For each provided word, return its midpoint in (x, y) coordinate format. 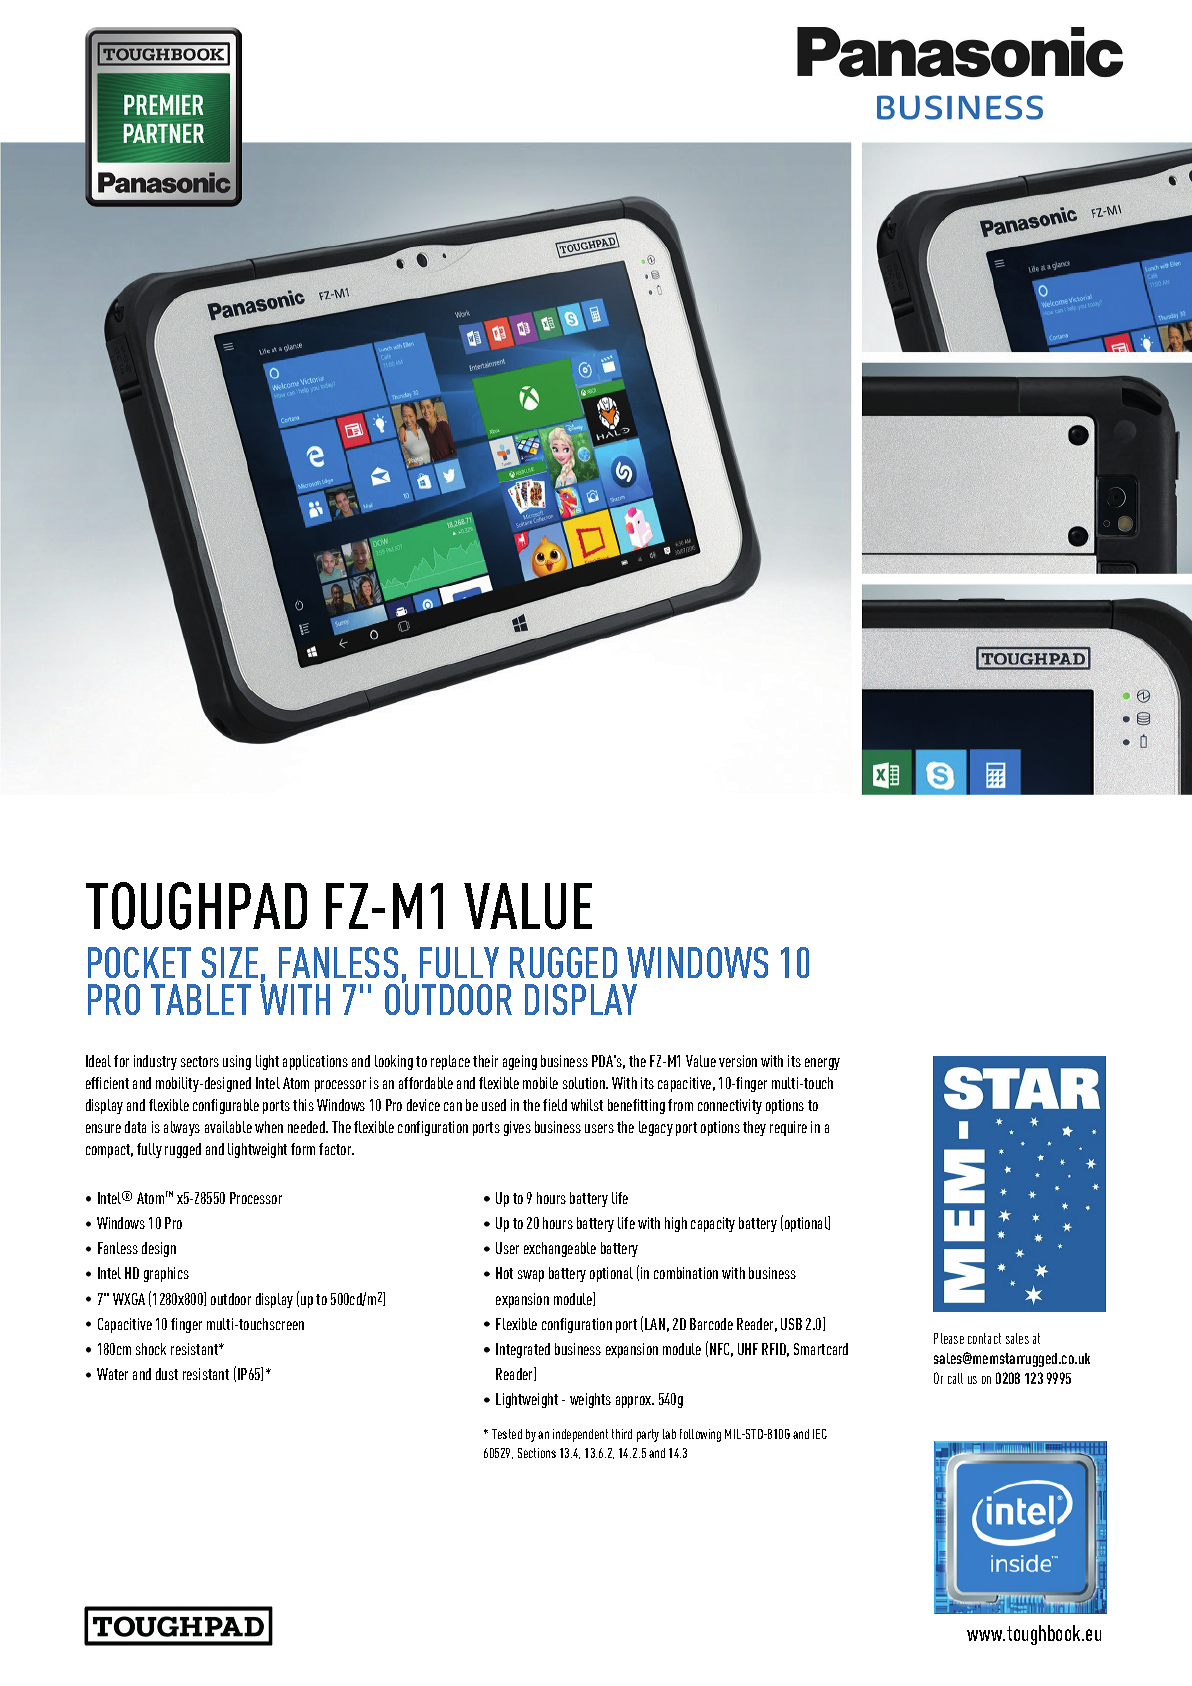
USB (791, 1324)
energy (822, 1064)
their (485, 1061)
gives (517, 1128)
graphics (166, 1274)
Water (112, 1374)
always (182, 1128)
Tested (507, 1434)
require (788, 1128)
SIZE (230, 962)
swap (531, 1276)
